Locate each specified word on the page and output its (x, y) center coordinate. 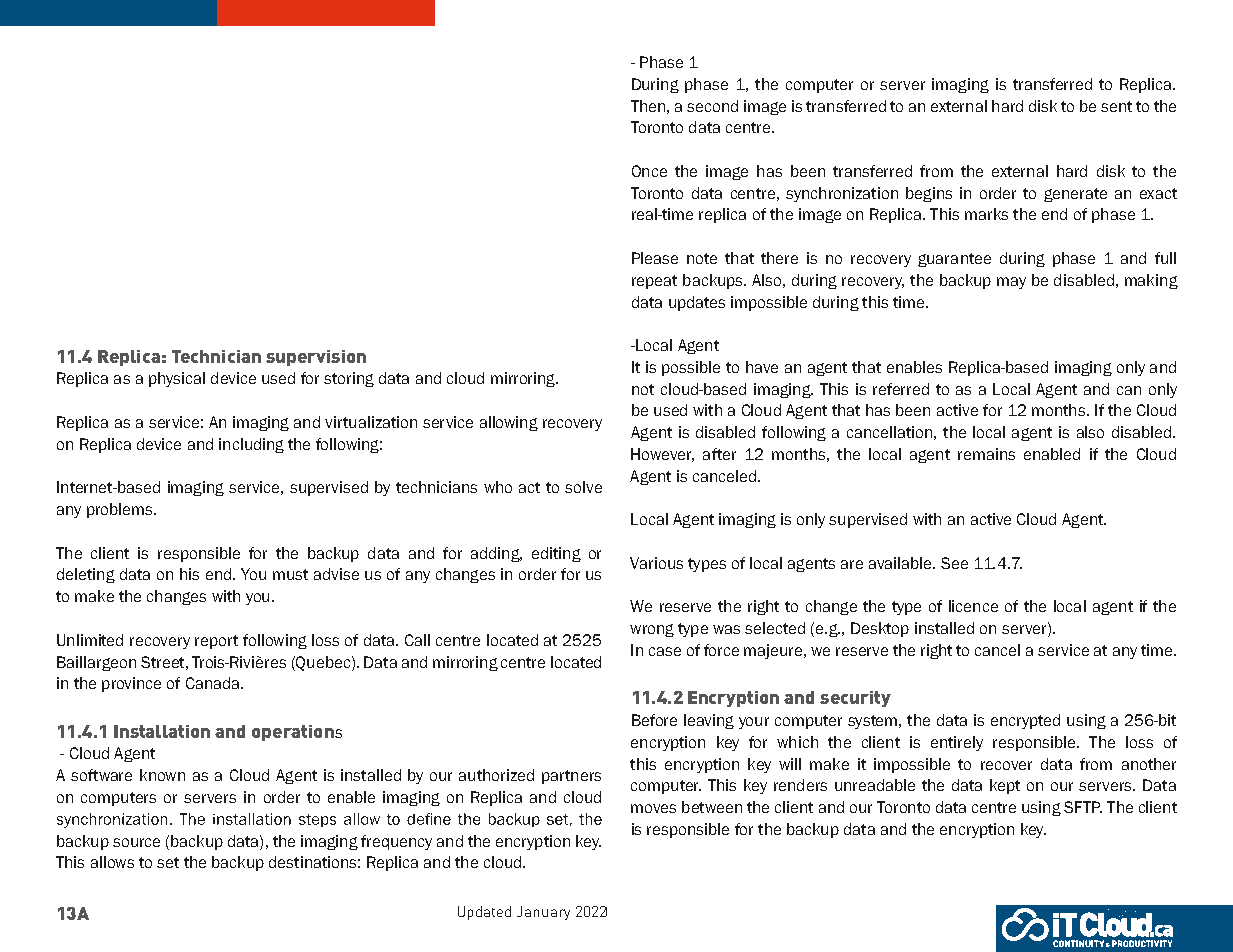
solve (583, 487)
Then (648, 106)
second (712, 106)
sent (1116, 106)
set (168, 862)
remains (986, 454)
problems (121, 510)
